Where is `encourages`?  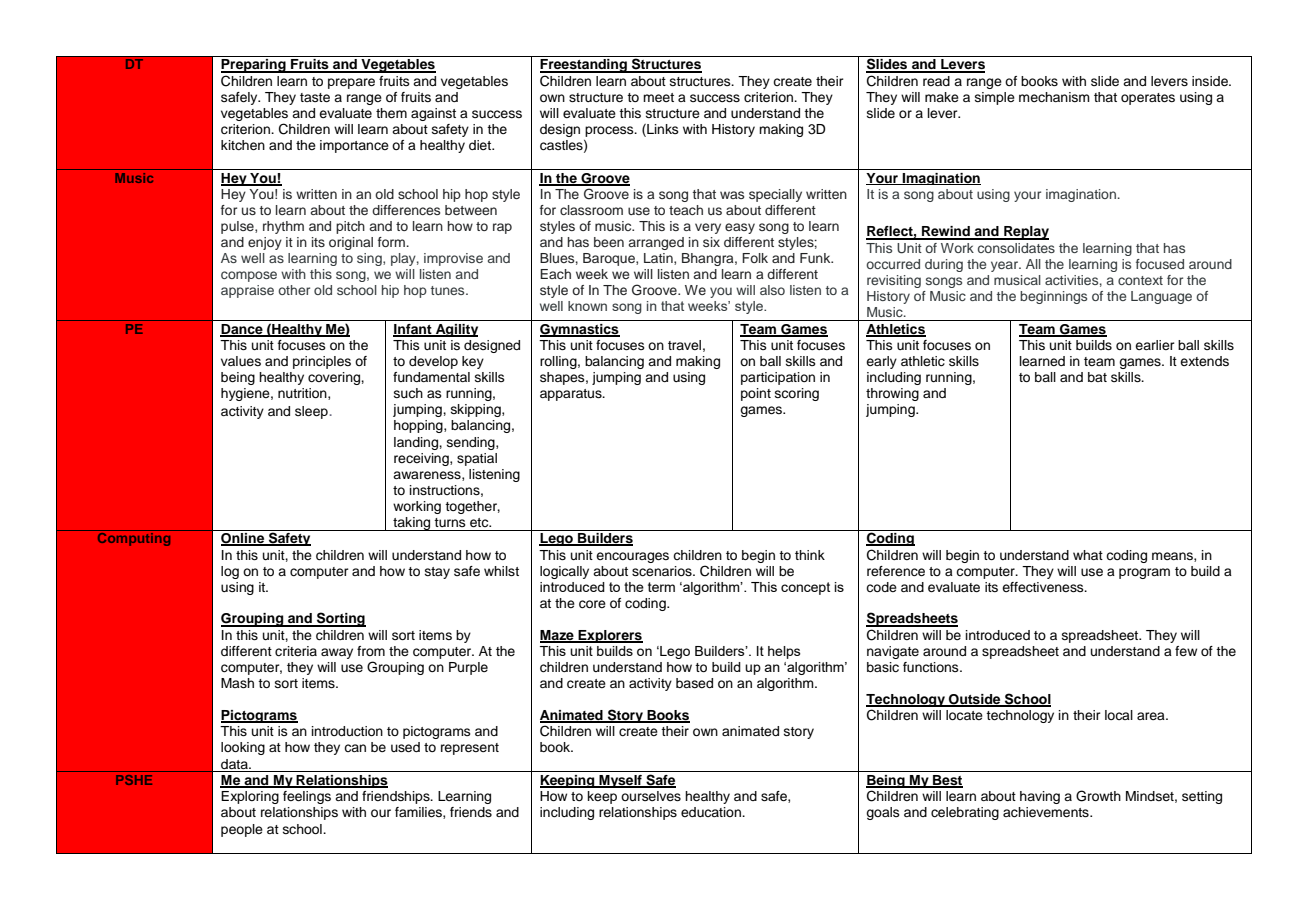
encourages is located at coordinates (632, 557).
